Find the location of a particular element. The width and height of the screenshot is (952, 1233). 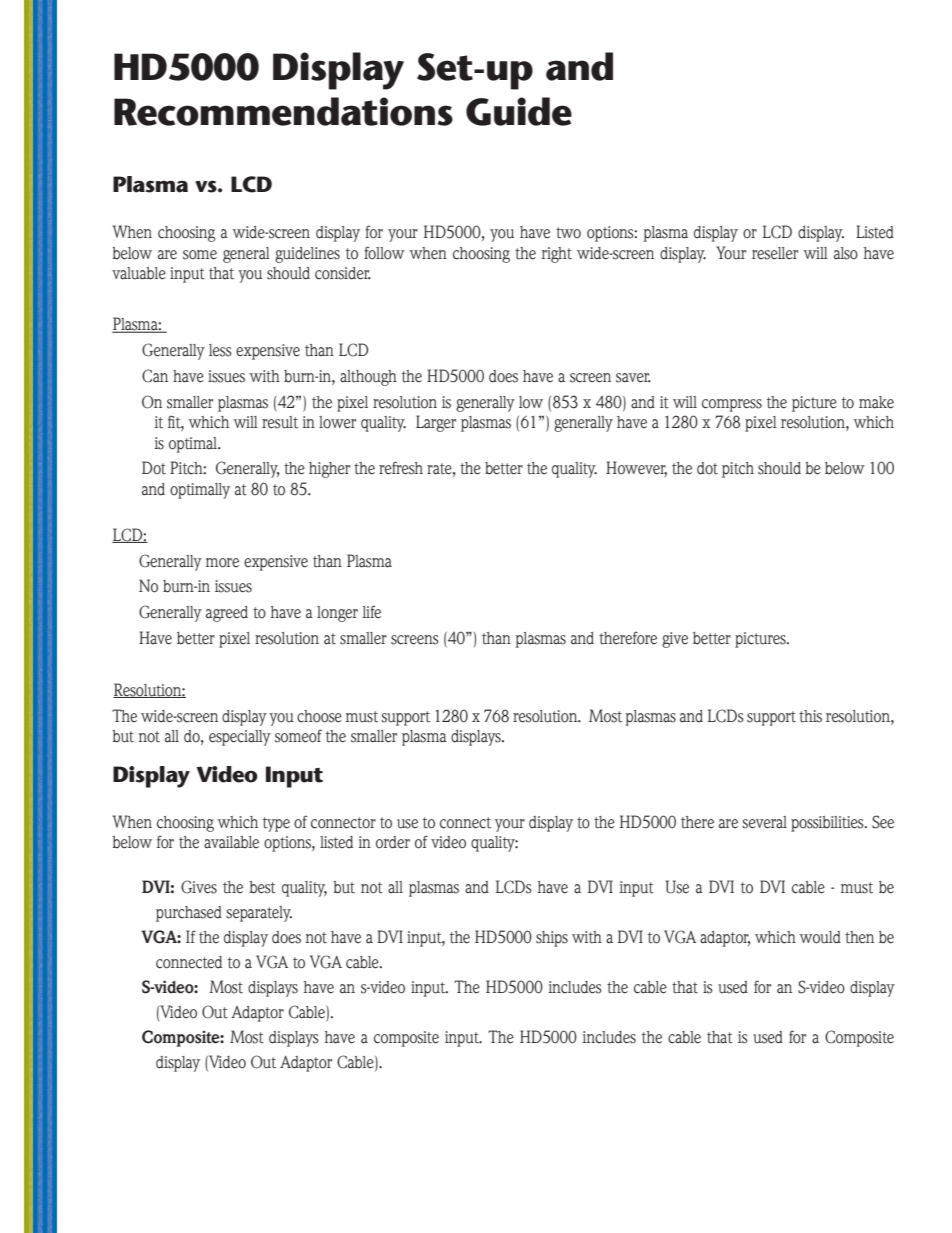

more is located at coordinates (222, 563).
